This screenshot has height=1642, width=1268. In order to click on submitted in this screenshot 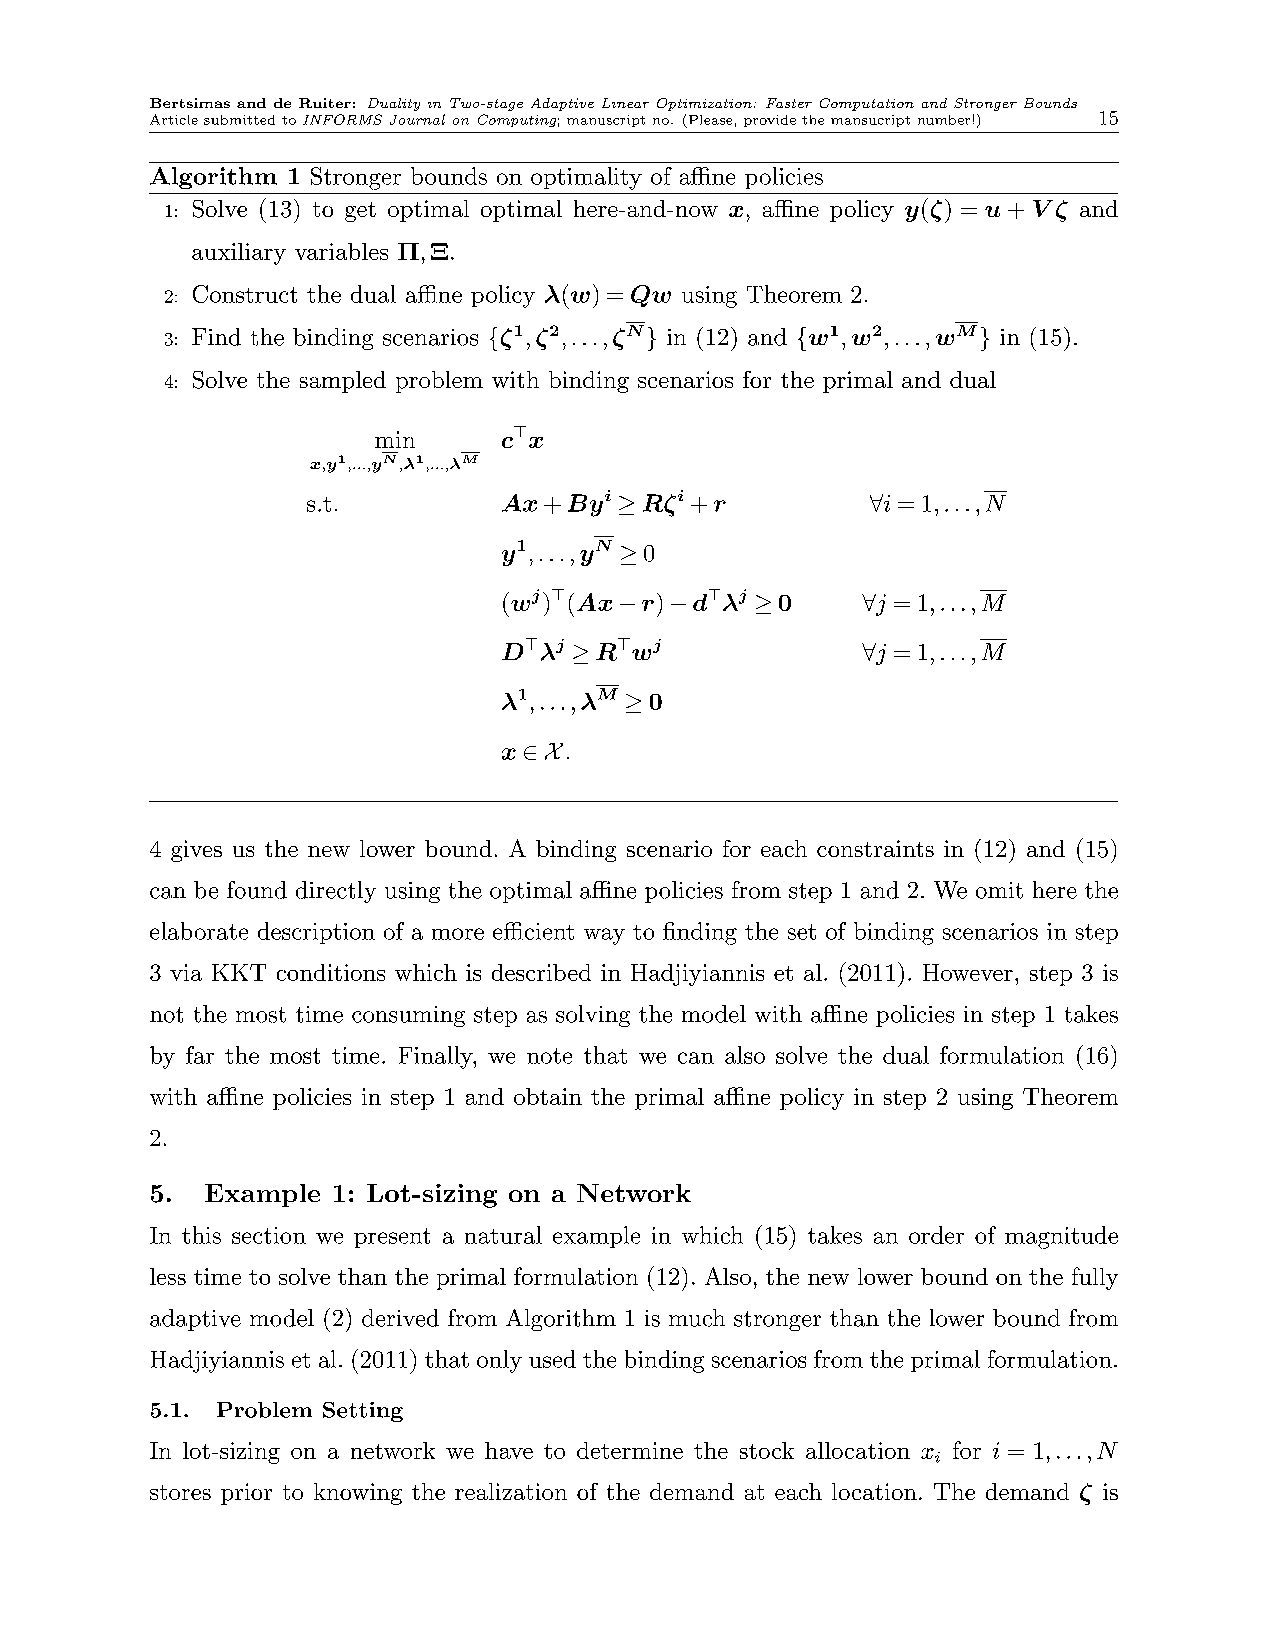, I will do `click(239, 120)`.
